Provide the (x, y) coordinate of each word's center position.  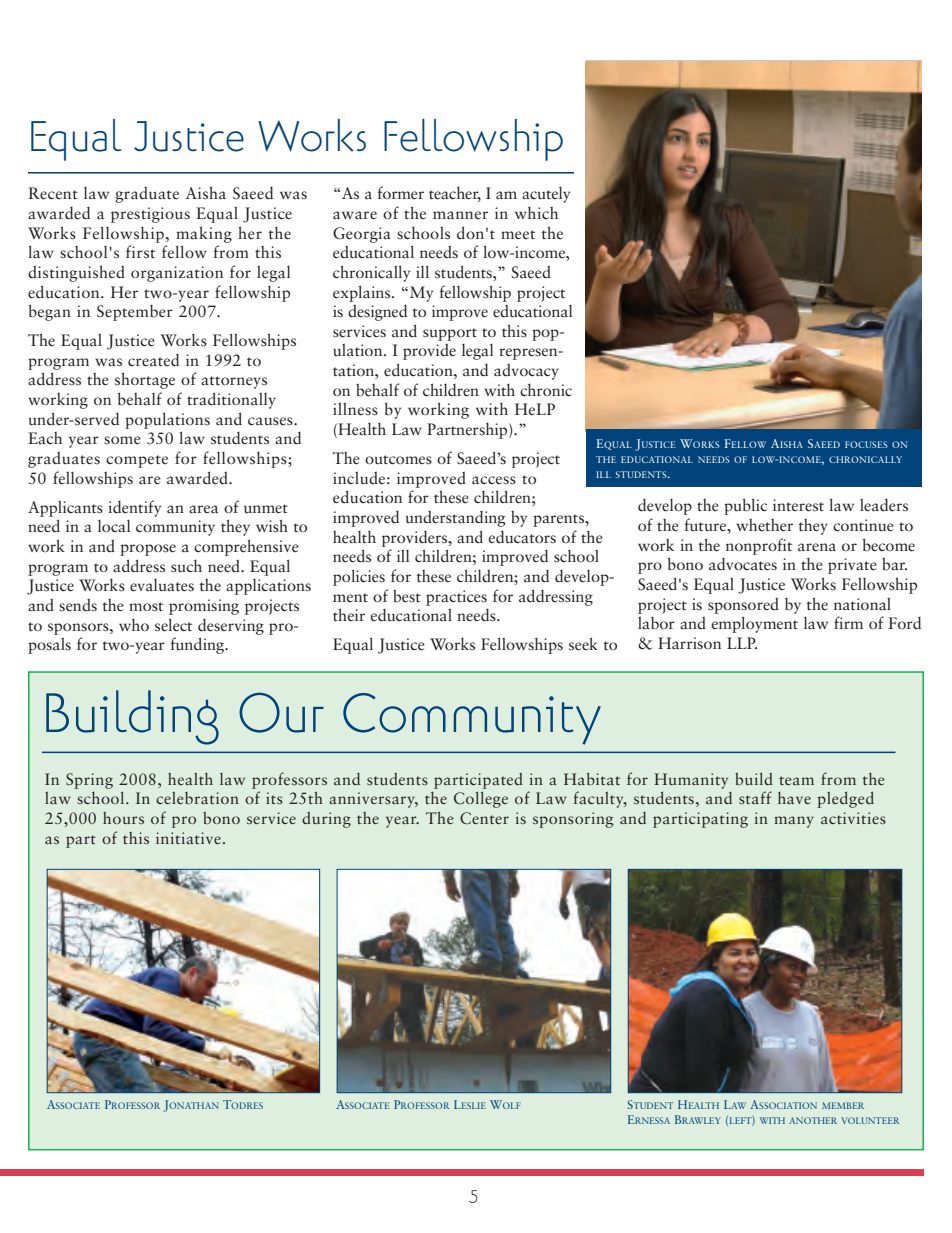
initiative (188, 838)
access (494, 480)
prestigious (150, 215)
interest (798, 505)
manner (460, 215)
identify (134, 508)
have (794, 798)
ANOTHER (813, 1120)
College (481, 799)
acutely (546, 195)
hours (123, 818)
